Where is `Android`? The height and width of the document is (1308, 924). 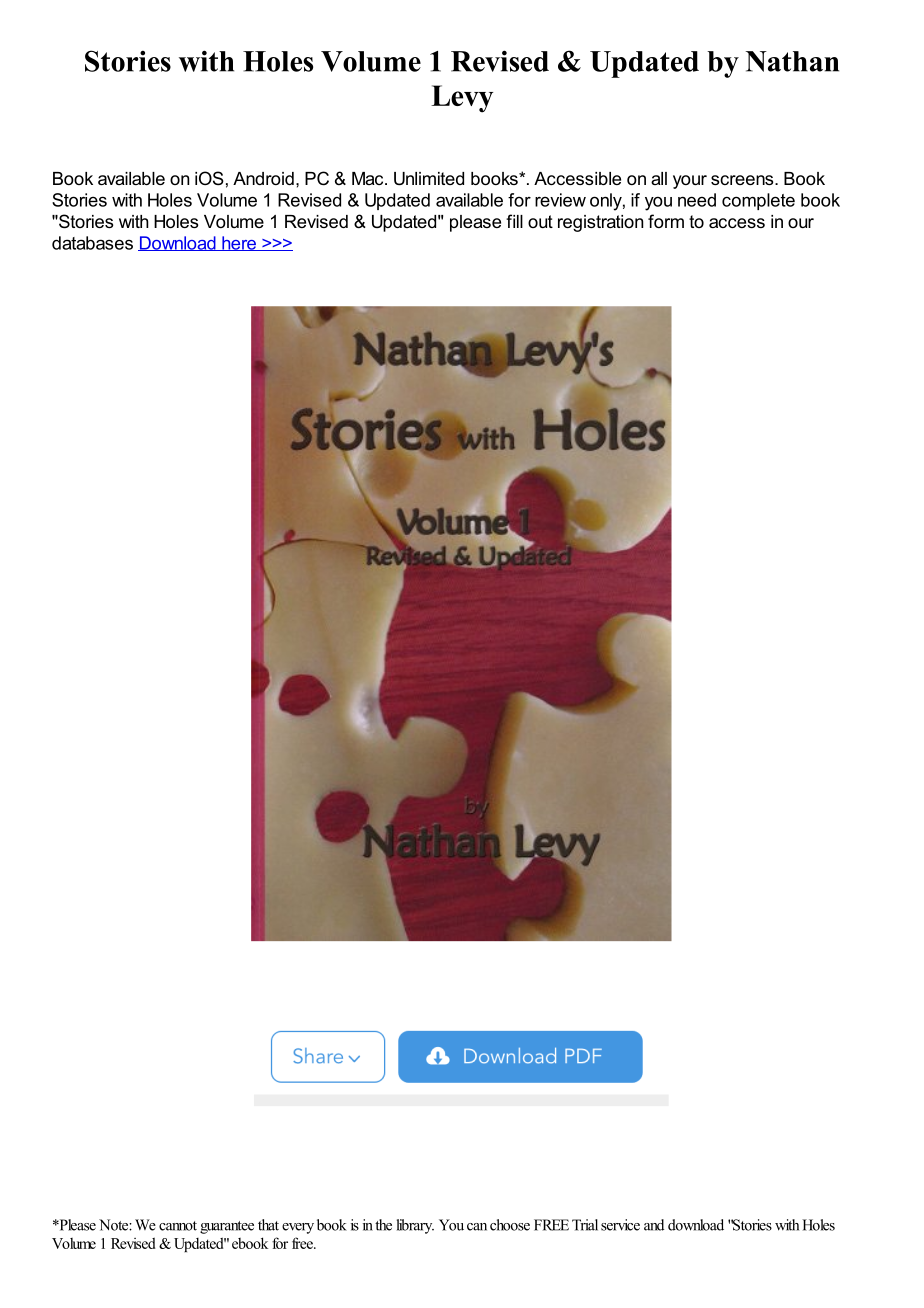 Android is located at coordinates (263, 178).
